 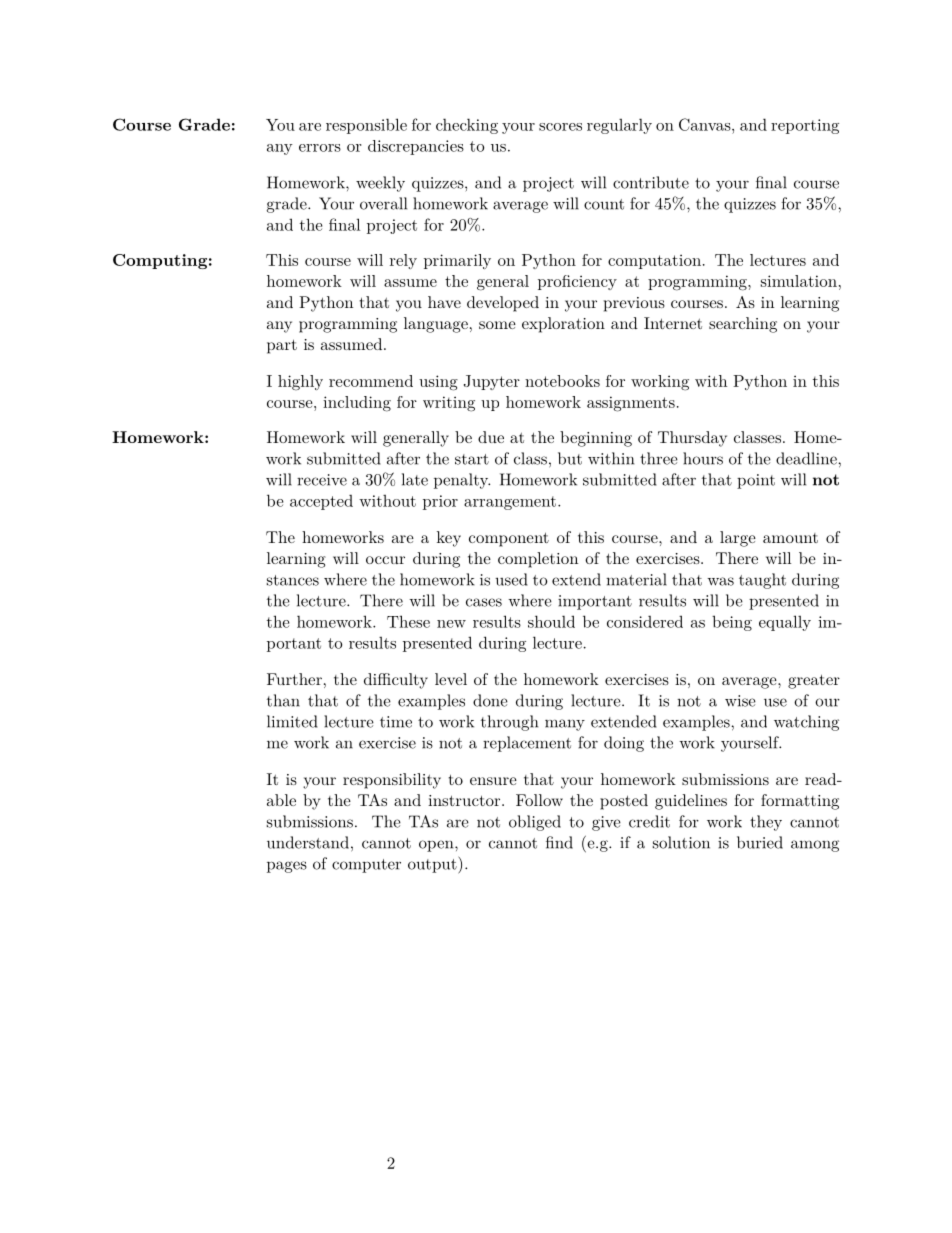 What do you see at coordinates (756, 481) in the page?
I see `point` at bounding box center [756, 481].
